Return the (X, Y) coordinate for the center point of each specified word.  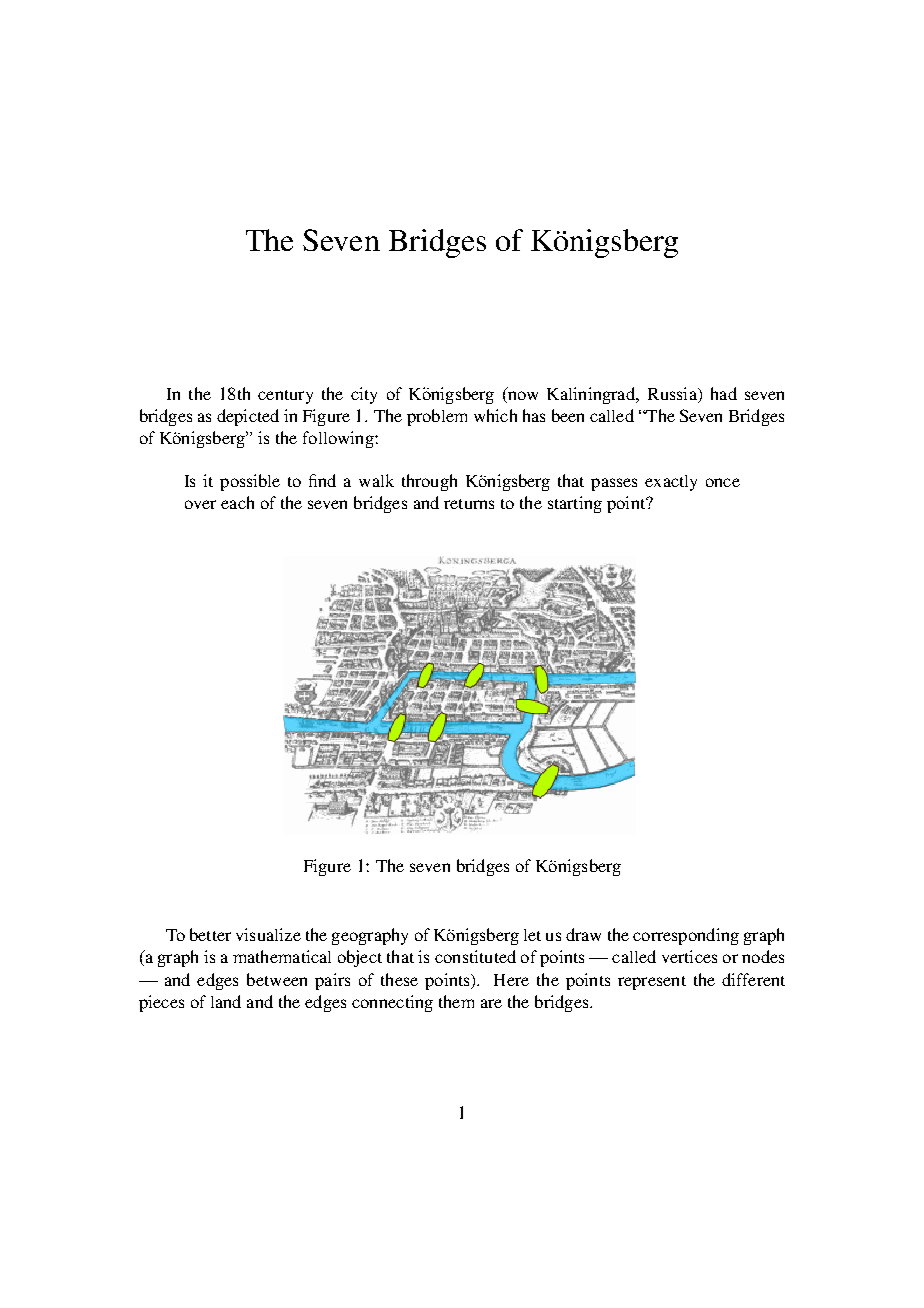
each (237, 502)
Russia (673, 393)
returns (469, 504)
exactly (671, 483)
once (723, 482)
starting (575, 504)
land (226, 1001)
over (200, 504)
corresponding (686, 936)
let (532, 935)
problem (437, 417)
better (210, 934)
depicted (248, 417)
